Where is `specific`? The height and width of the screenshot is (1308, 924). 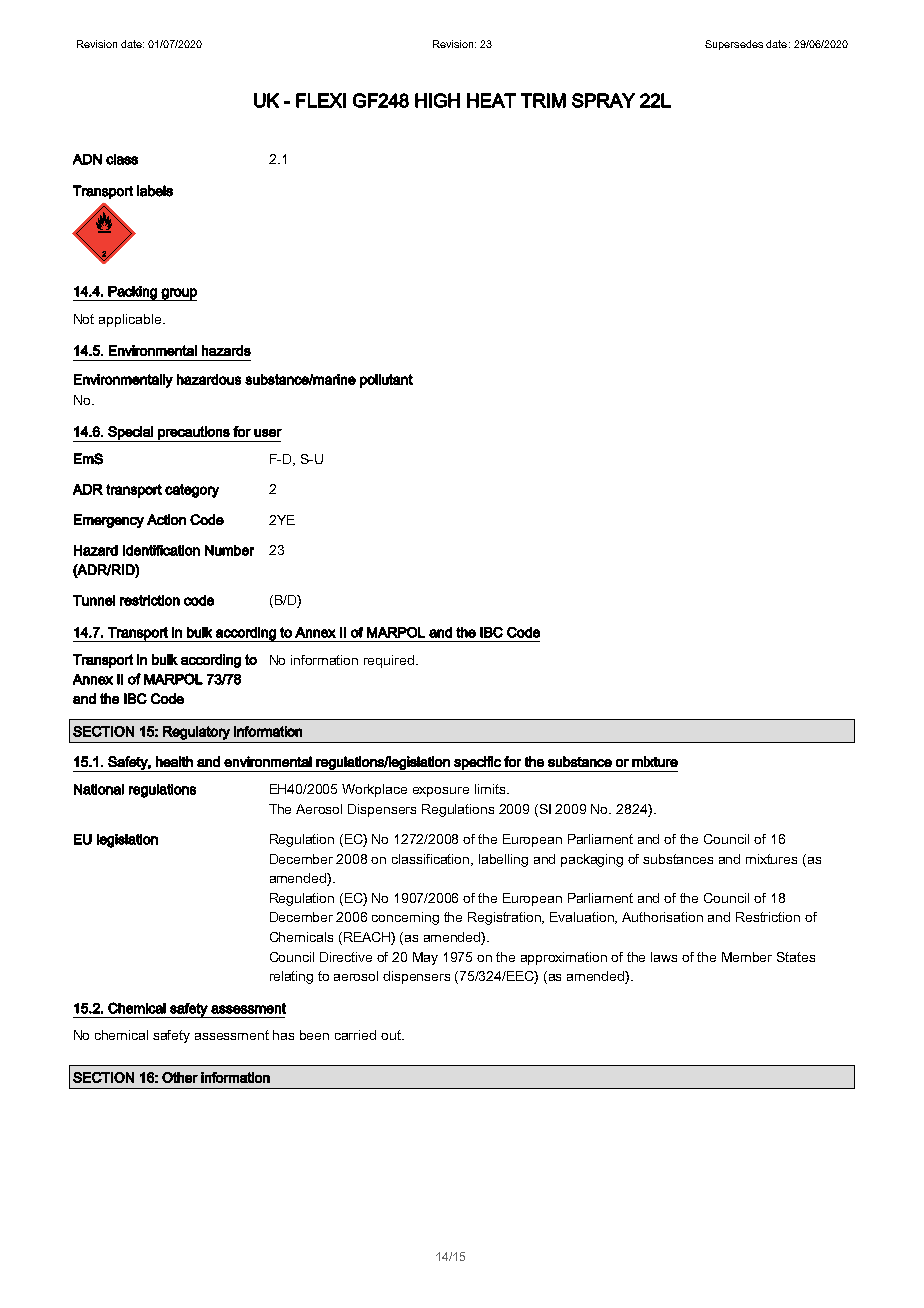 specific is located at coordinates (477, 764).
